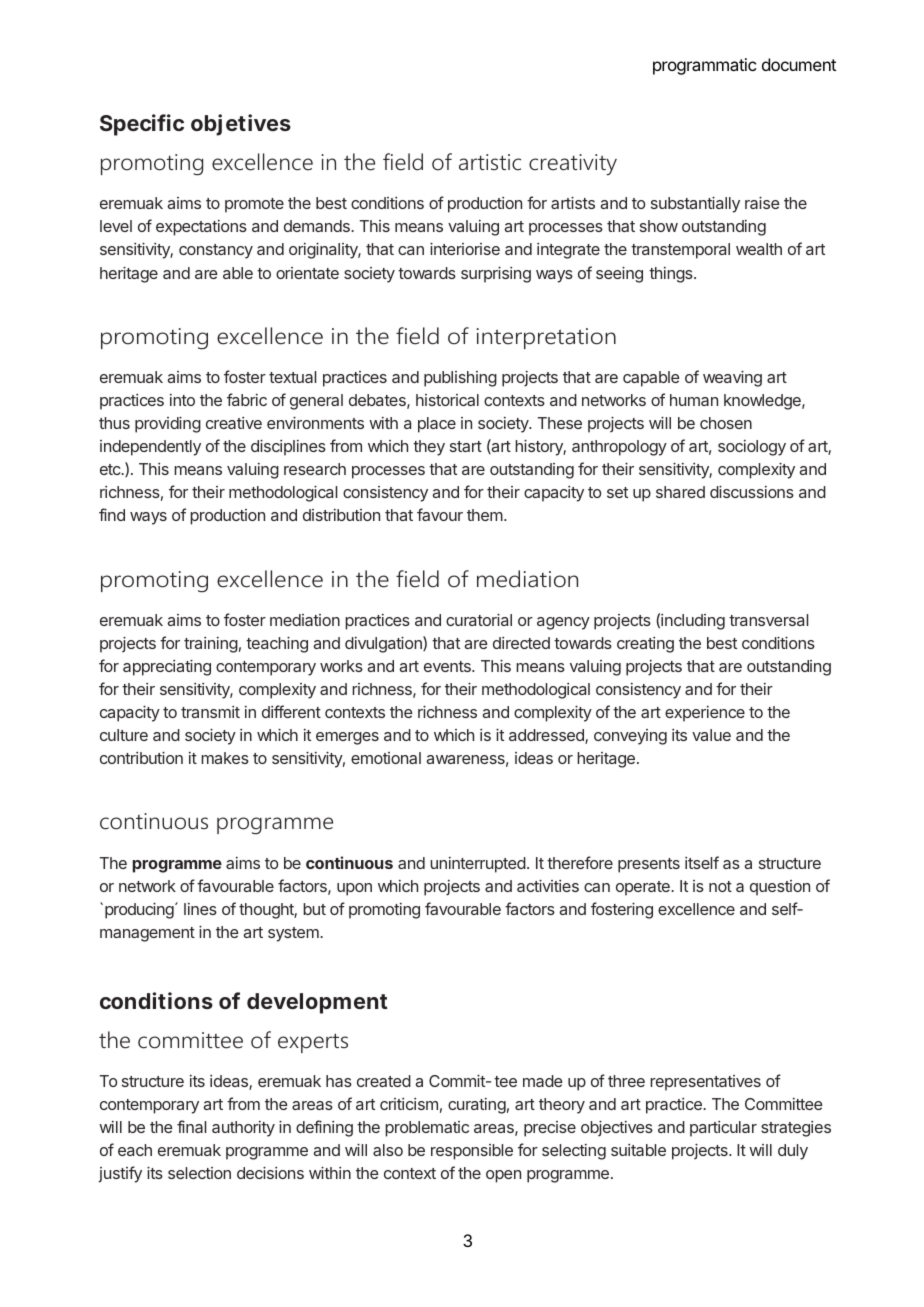 Image resolution: width=924 pixels, height=1307 pixels. What do you see at coordinates (680, 492) in the image?
I see `shared` at bounding box center [680, 492].
